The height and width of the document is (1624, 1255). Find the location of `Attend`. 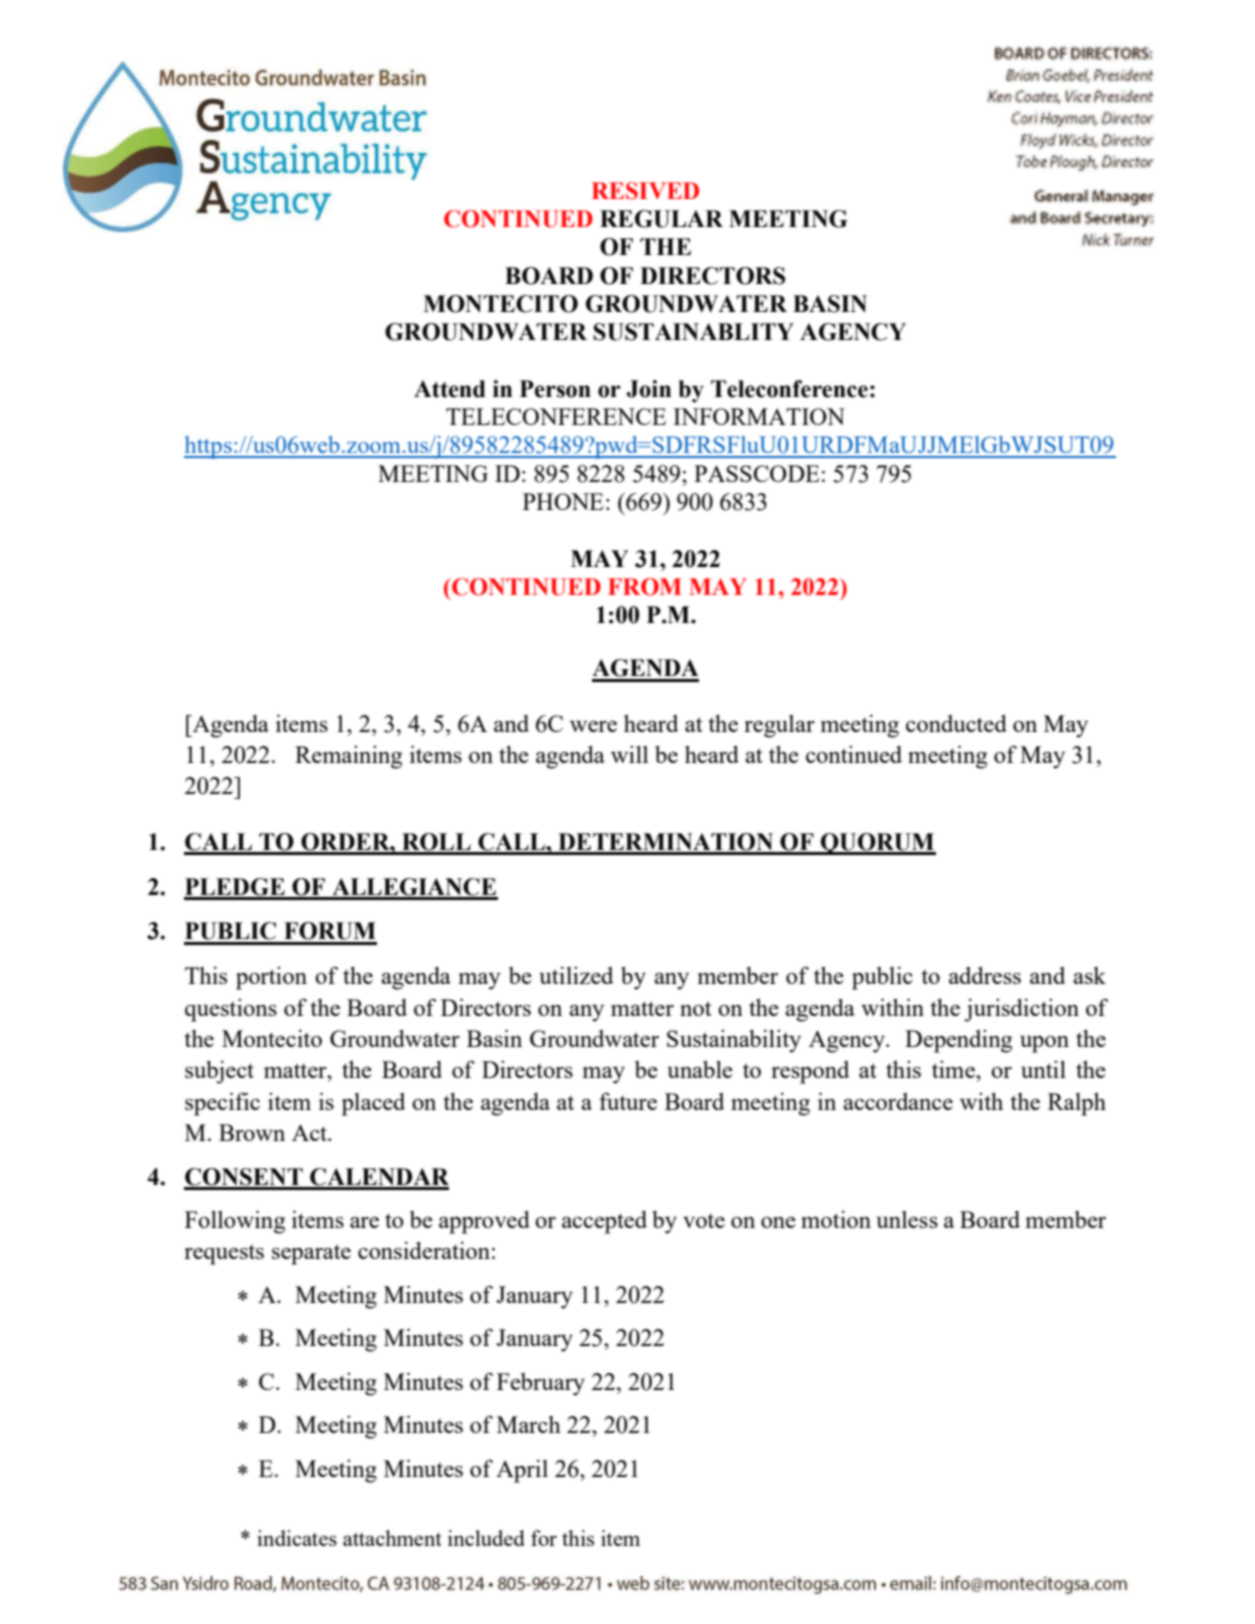

Attend is located at coordinates (450, 389).
